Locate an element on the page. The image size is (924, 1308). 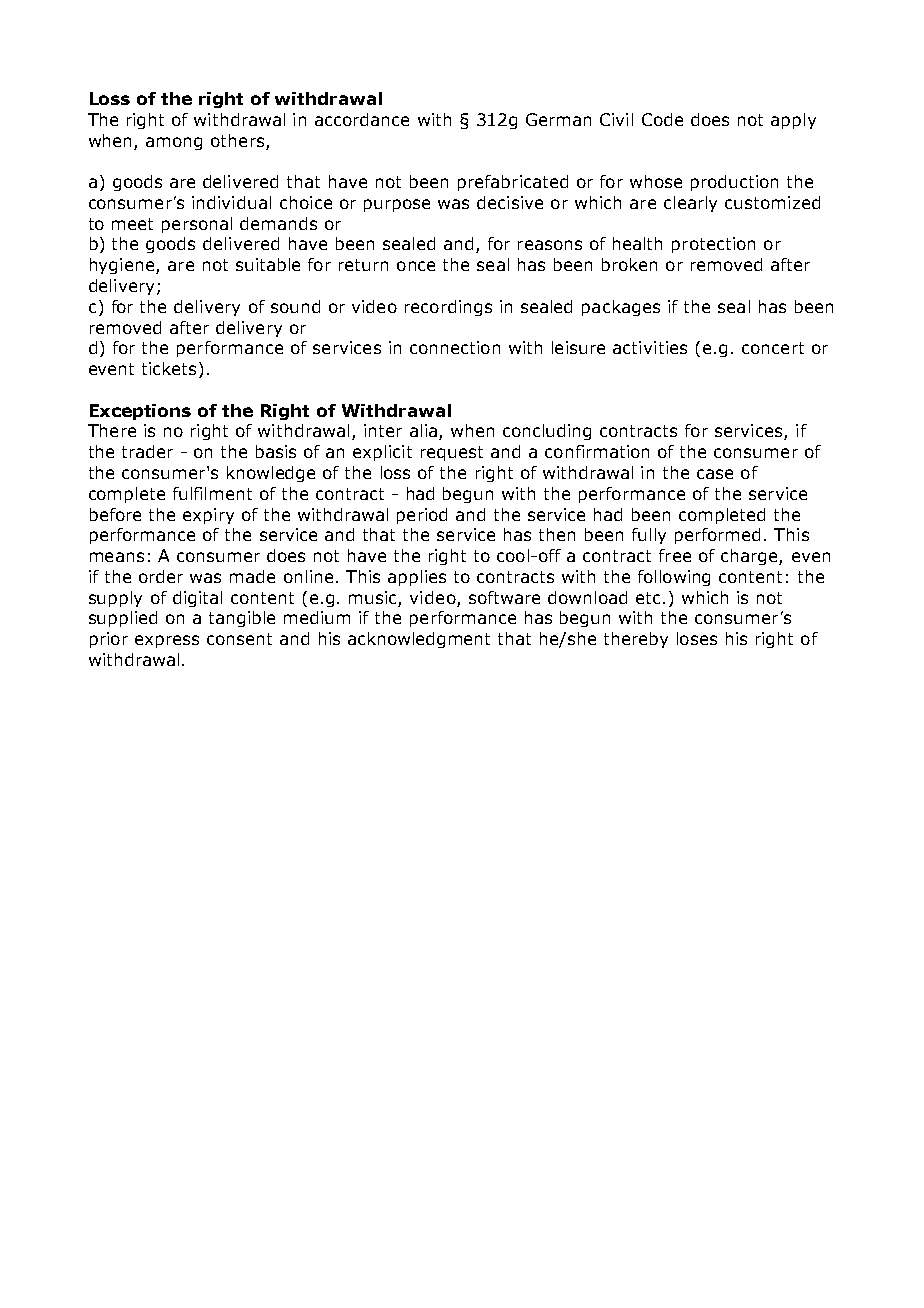
Code is located at coordinates (662, 119).
